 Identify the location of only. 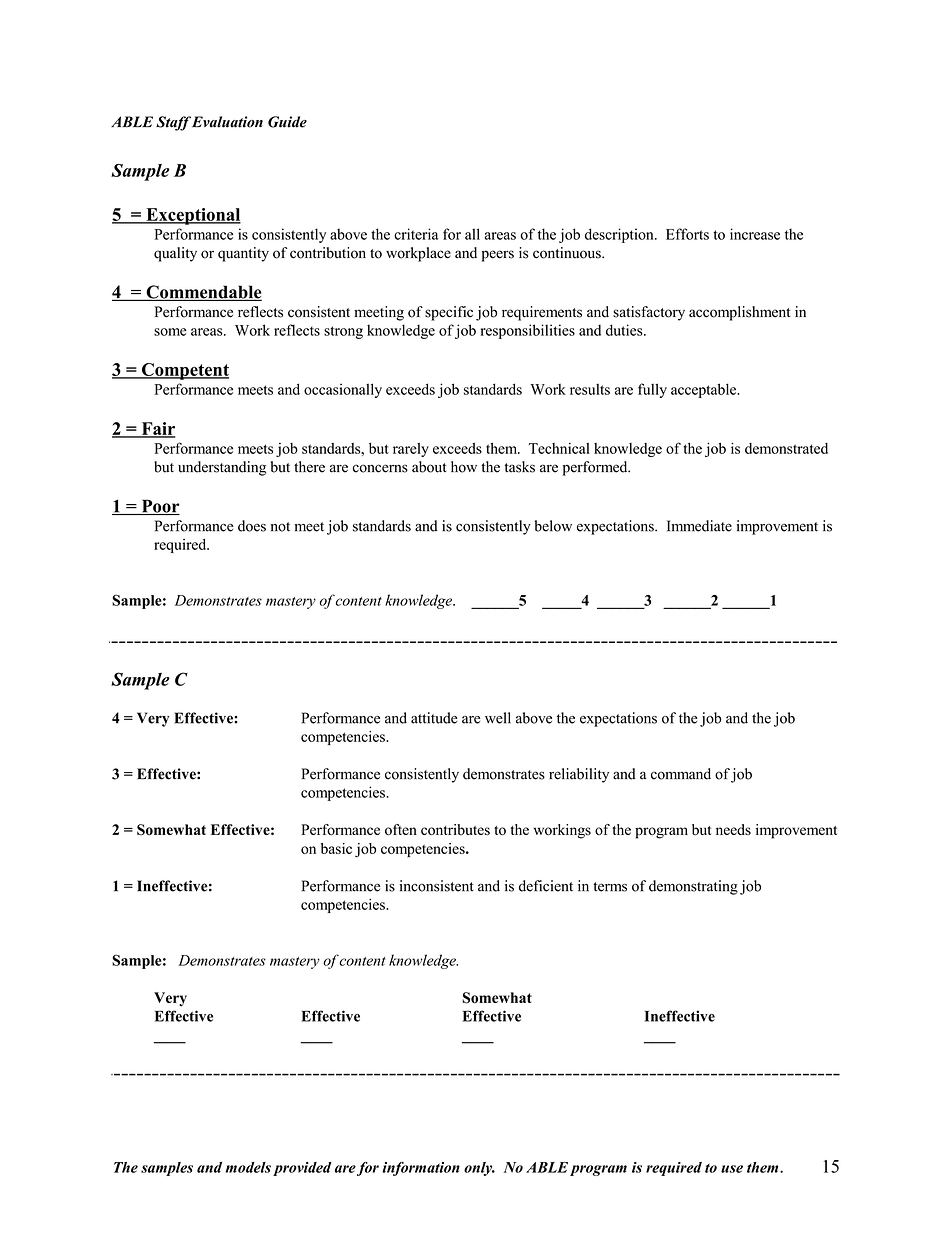
(479, 1169).
